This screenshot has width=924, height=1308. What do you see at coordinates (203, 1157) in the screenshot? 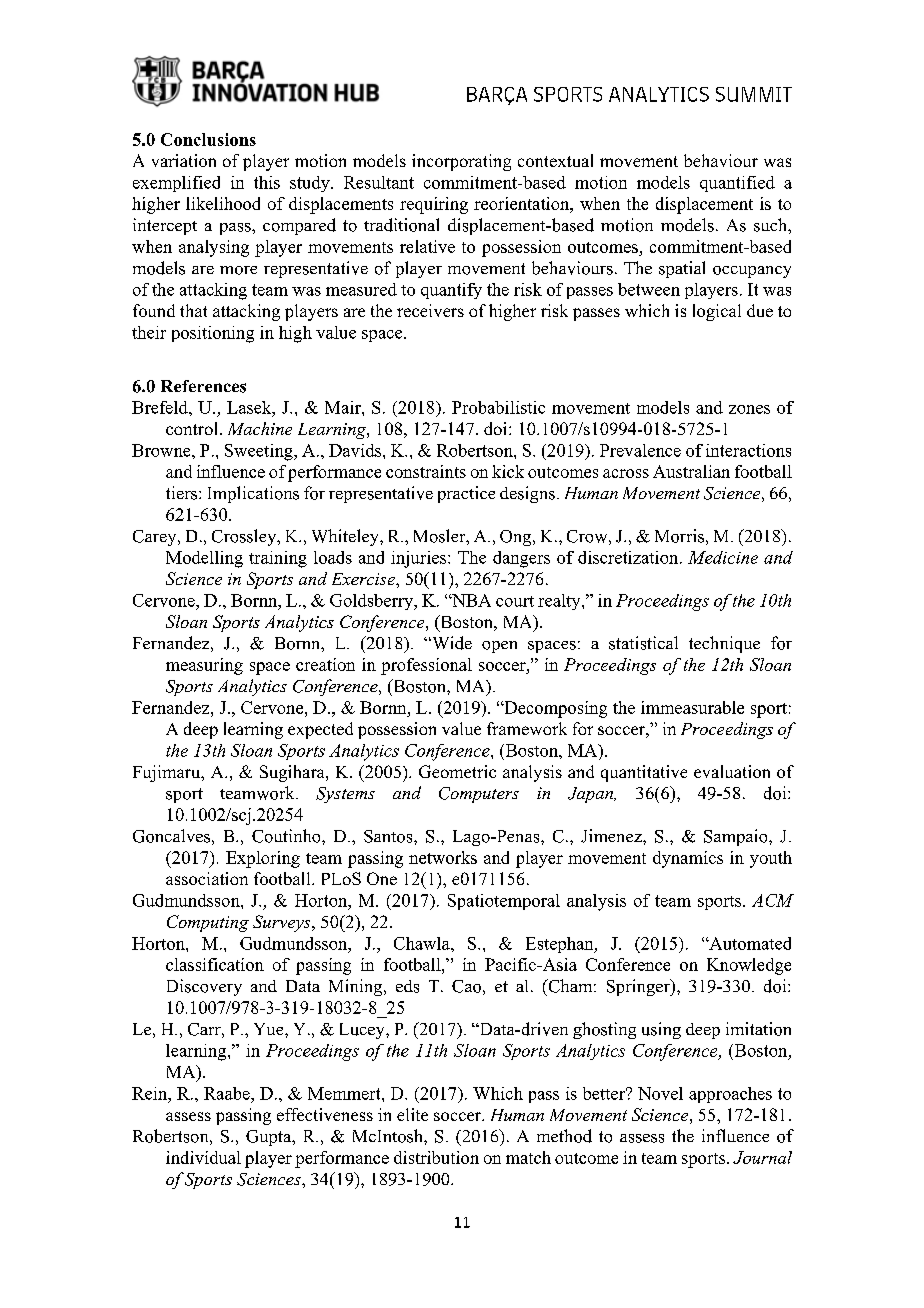
I see `individual` at bounding box center [203, 1157].
